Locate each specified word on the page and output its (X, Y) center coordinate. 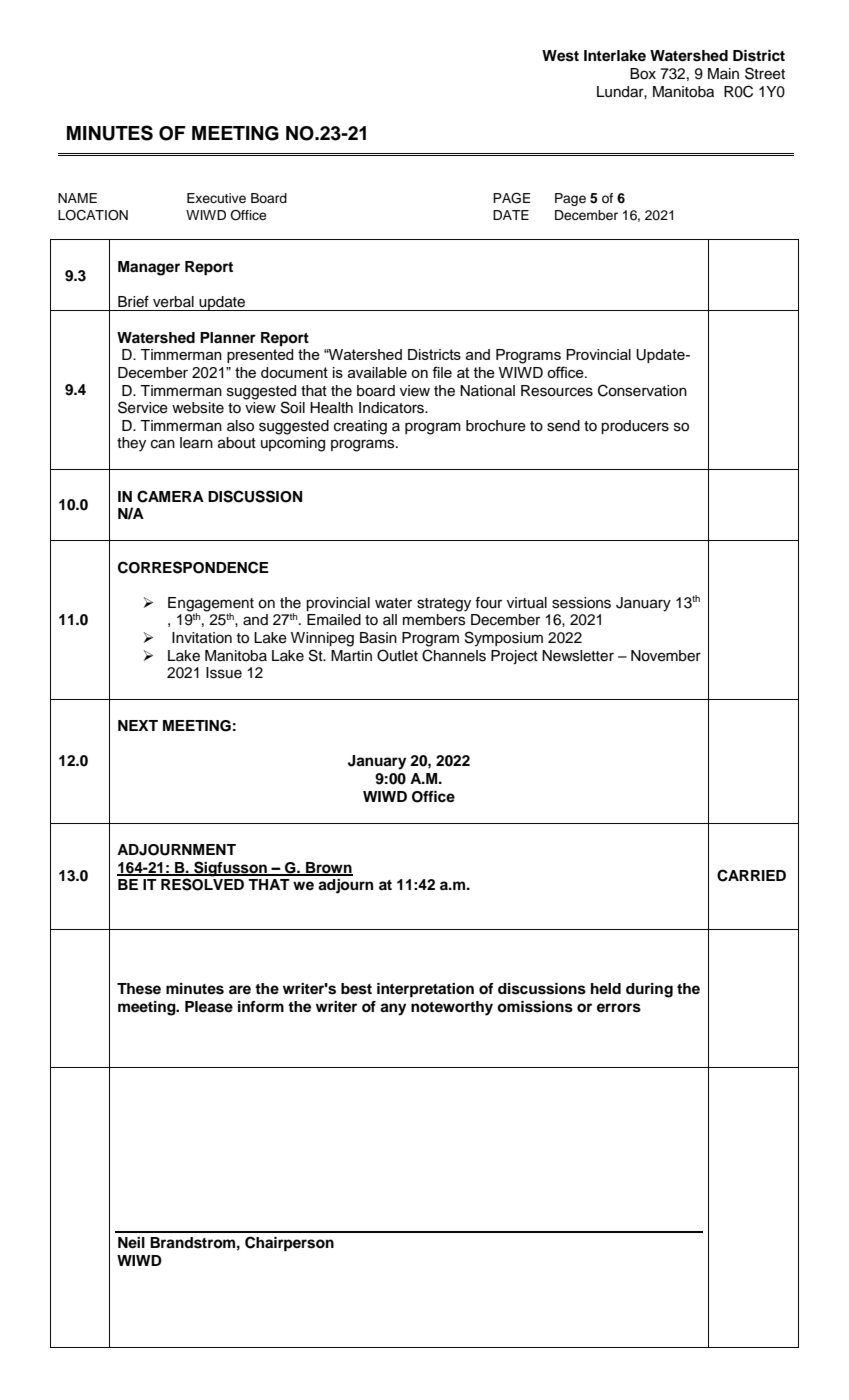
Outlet (397, 655)
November (666, 656)
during (649, 990)
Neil (131, 1243)
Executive (216, 198)
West (560, 56)
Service (143, 407)
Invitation (202, 638)
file (442, 372)
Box (643, 74)
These (139, 989)
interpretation (425, 990)
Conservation (642, 390)
